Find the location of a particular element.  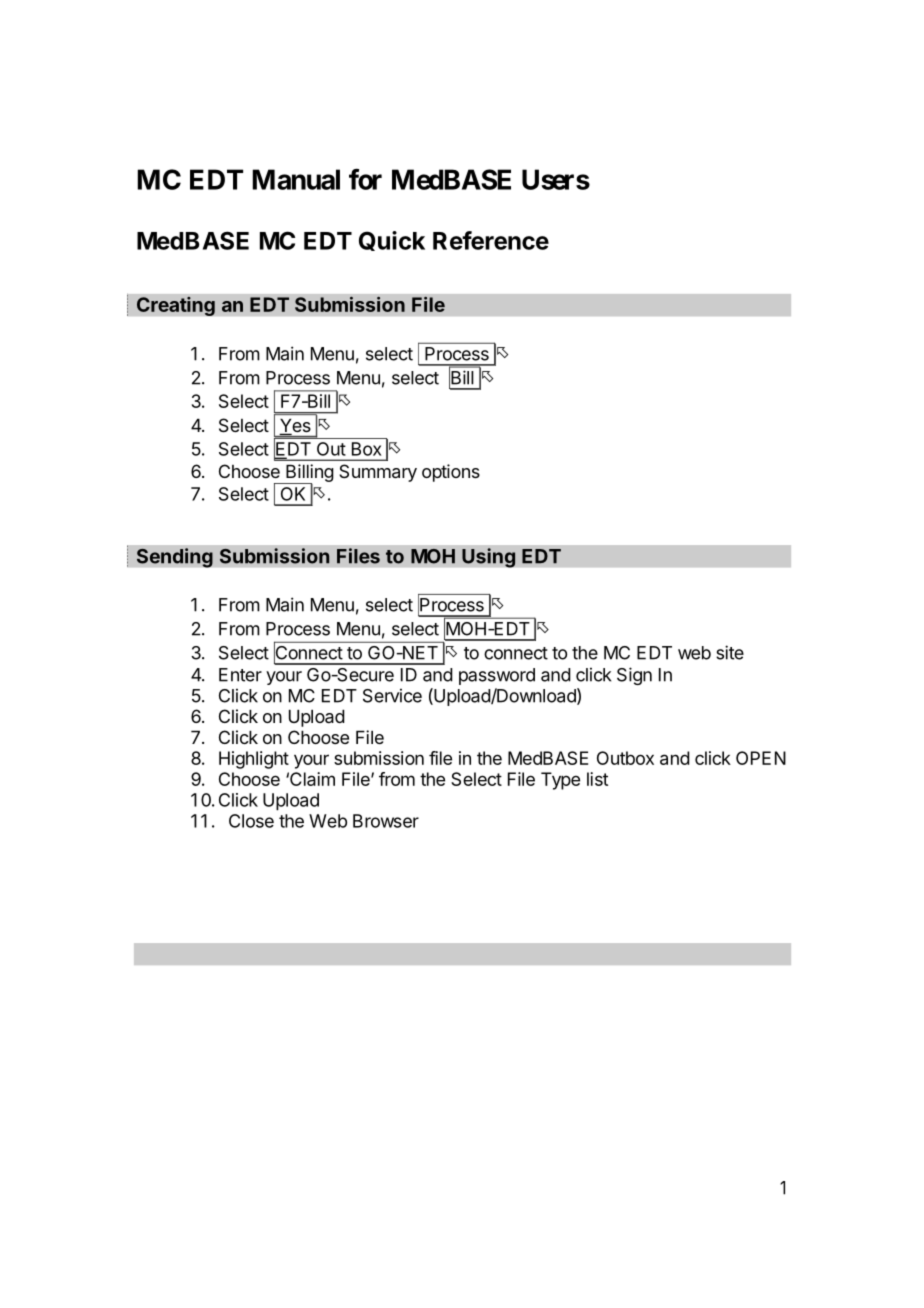

Reference is located at coordinates (491, 240).
